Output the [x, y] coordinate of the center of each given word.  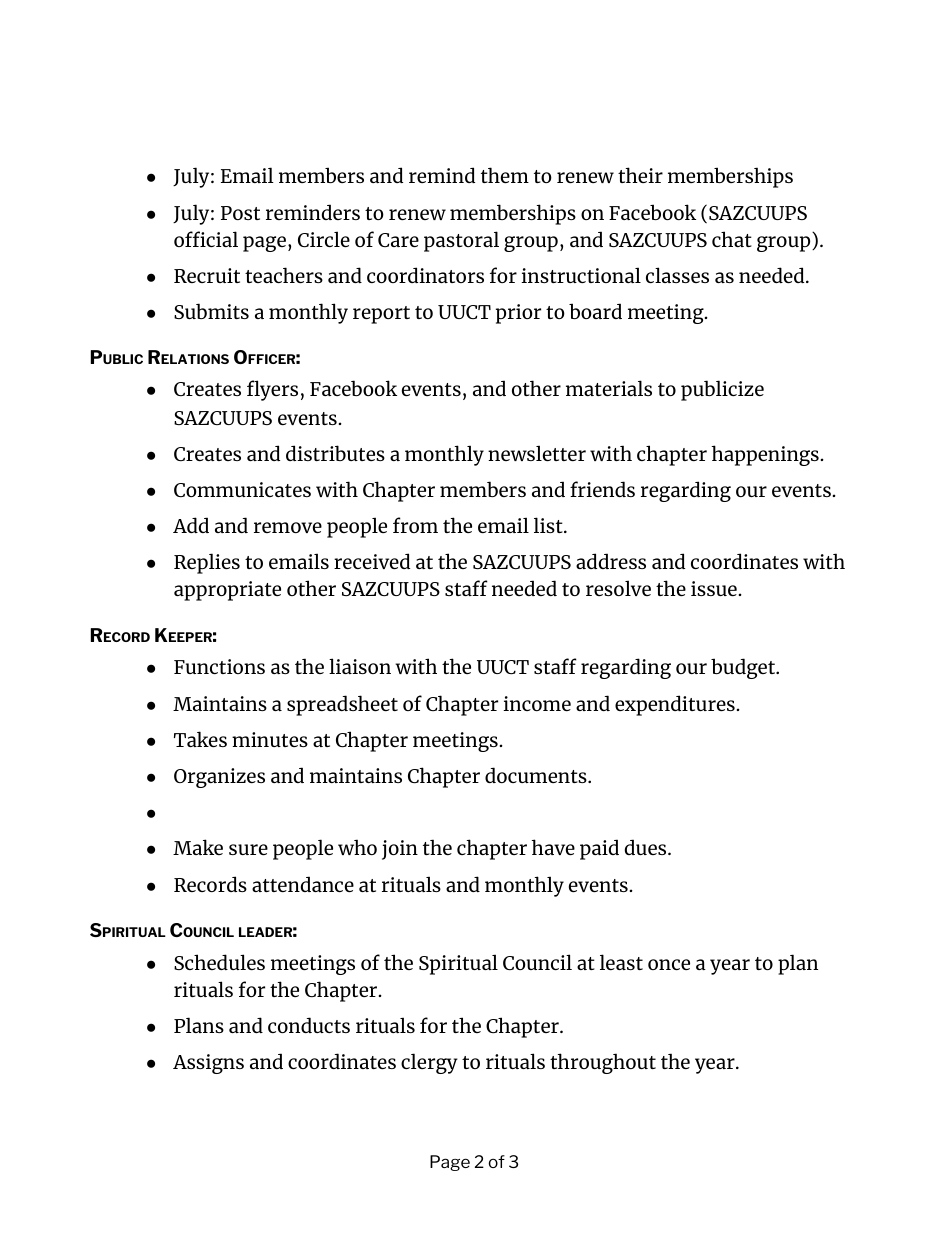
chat [732, 239]
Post [240, 213]
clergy [429, 1063]
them [505, 175]
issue [714, 588]
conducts [309, 1025]
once [669, 964]
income [537, 703]
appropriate [227, 591]
